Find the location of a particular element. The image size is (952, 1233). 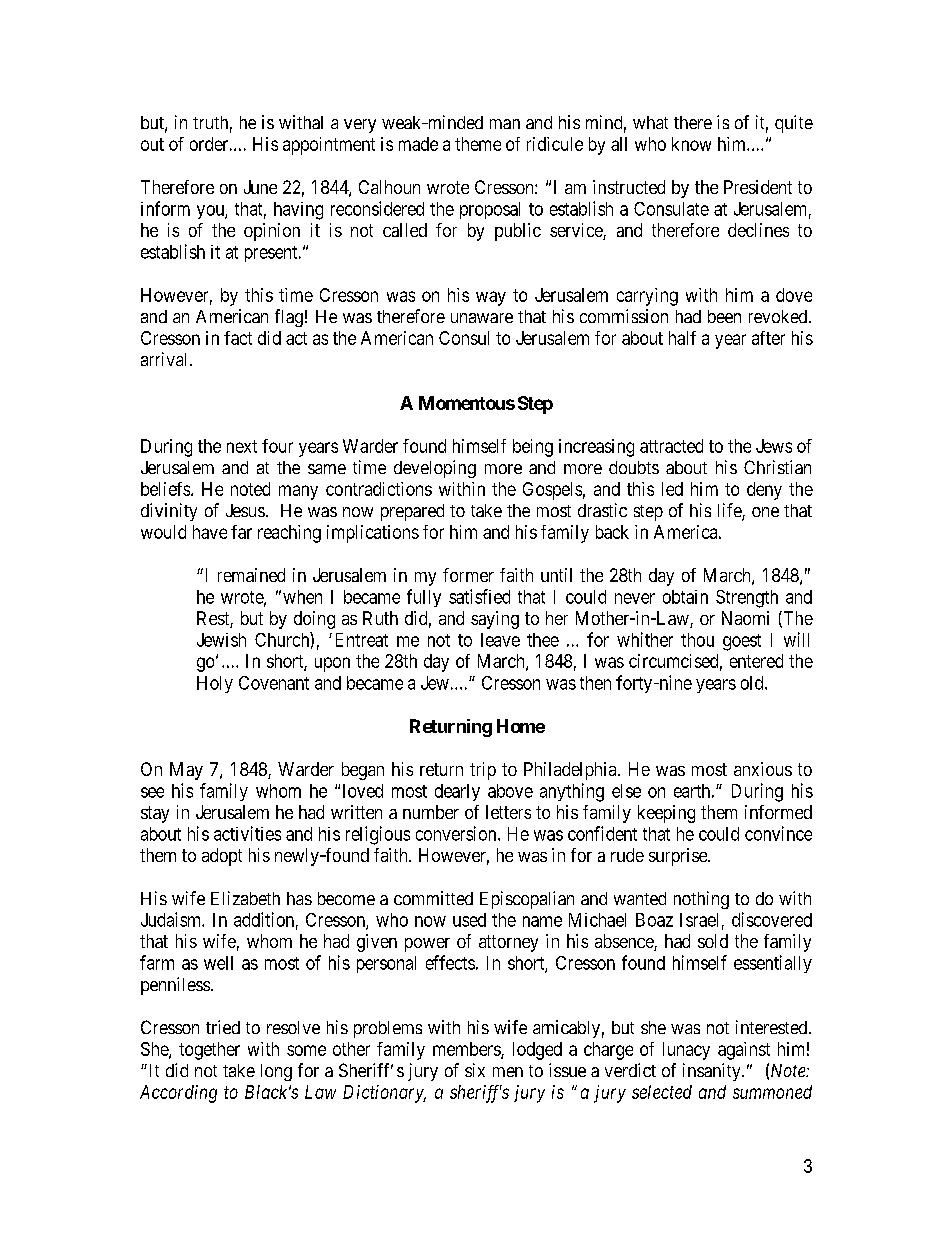

unaware is located at coordinates (482, 318).
